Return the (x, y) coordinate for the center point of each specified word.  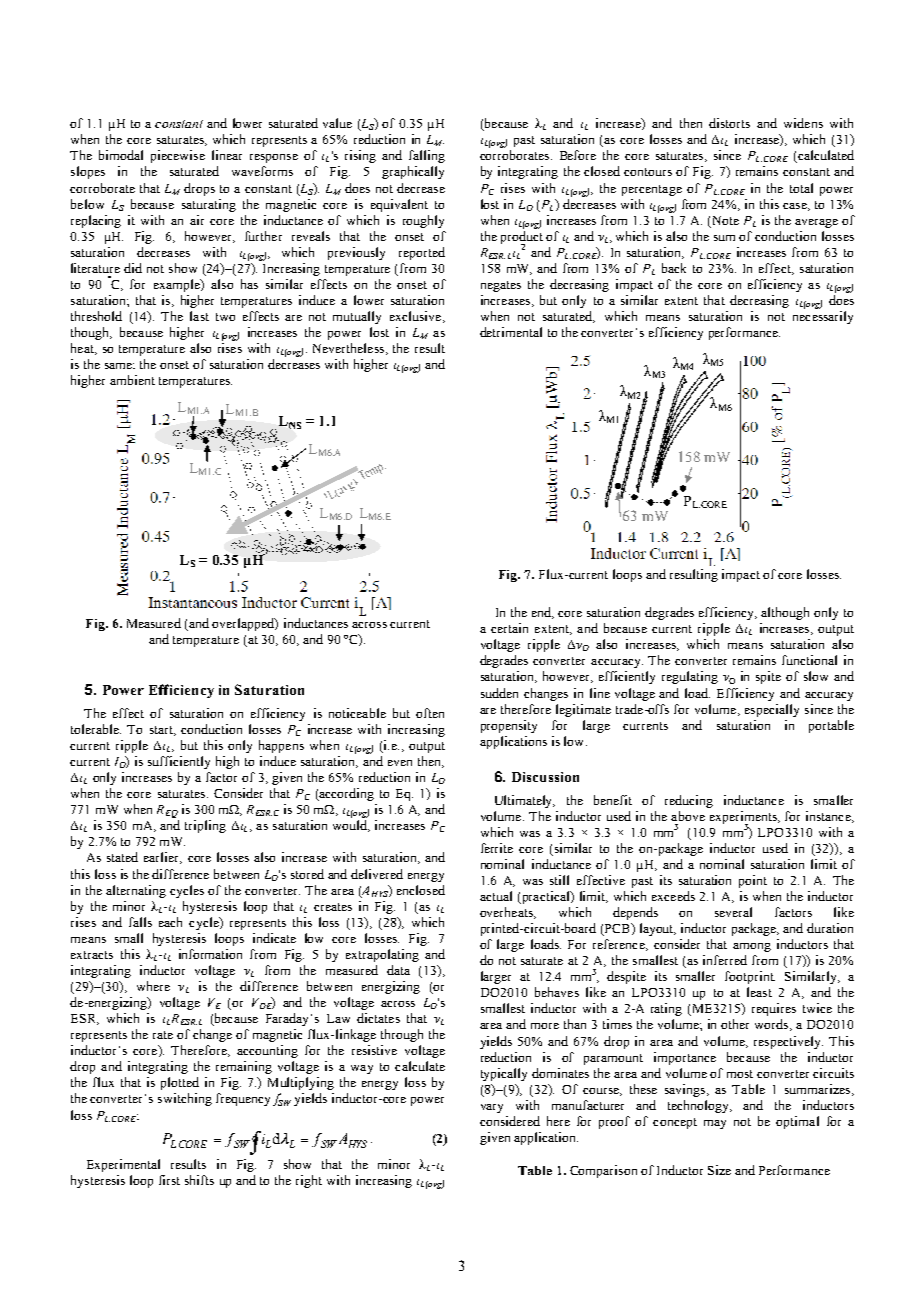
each (170, 922)
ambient (132, 380)
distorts (729, 123)
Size (719, 1170)
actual (496, 896)
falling (427, 156)
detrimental (511, 332)
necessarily (823, 317)
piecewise (178, 156)
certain (509, 628)
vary (492, 1108)
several (733, 912)
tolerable (96, 729)
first (169, 1180)
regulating (690, 677)
